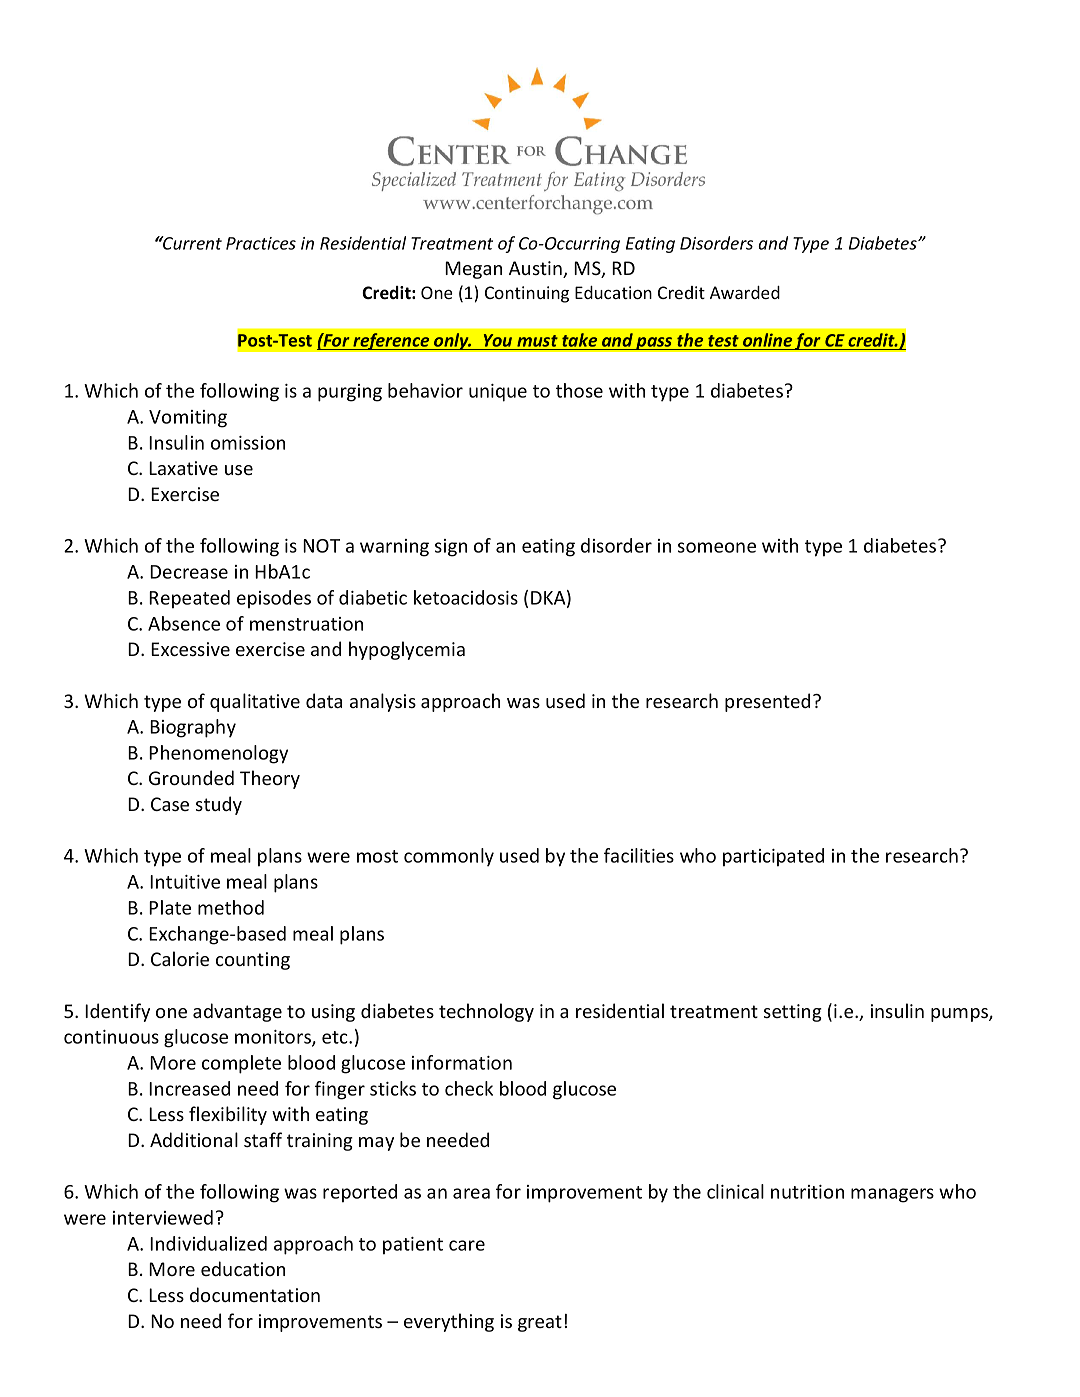  I want to click on someone, so click(717, 547).
